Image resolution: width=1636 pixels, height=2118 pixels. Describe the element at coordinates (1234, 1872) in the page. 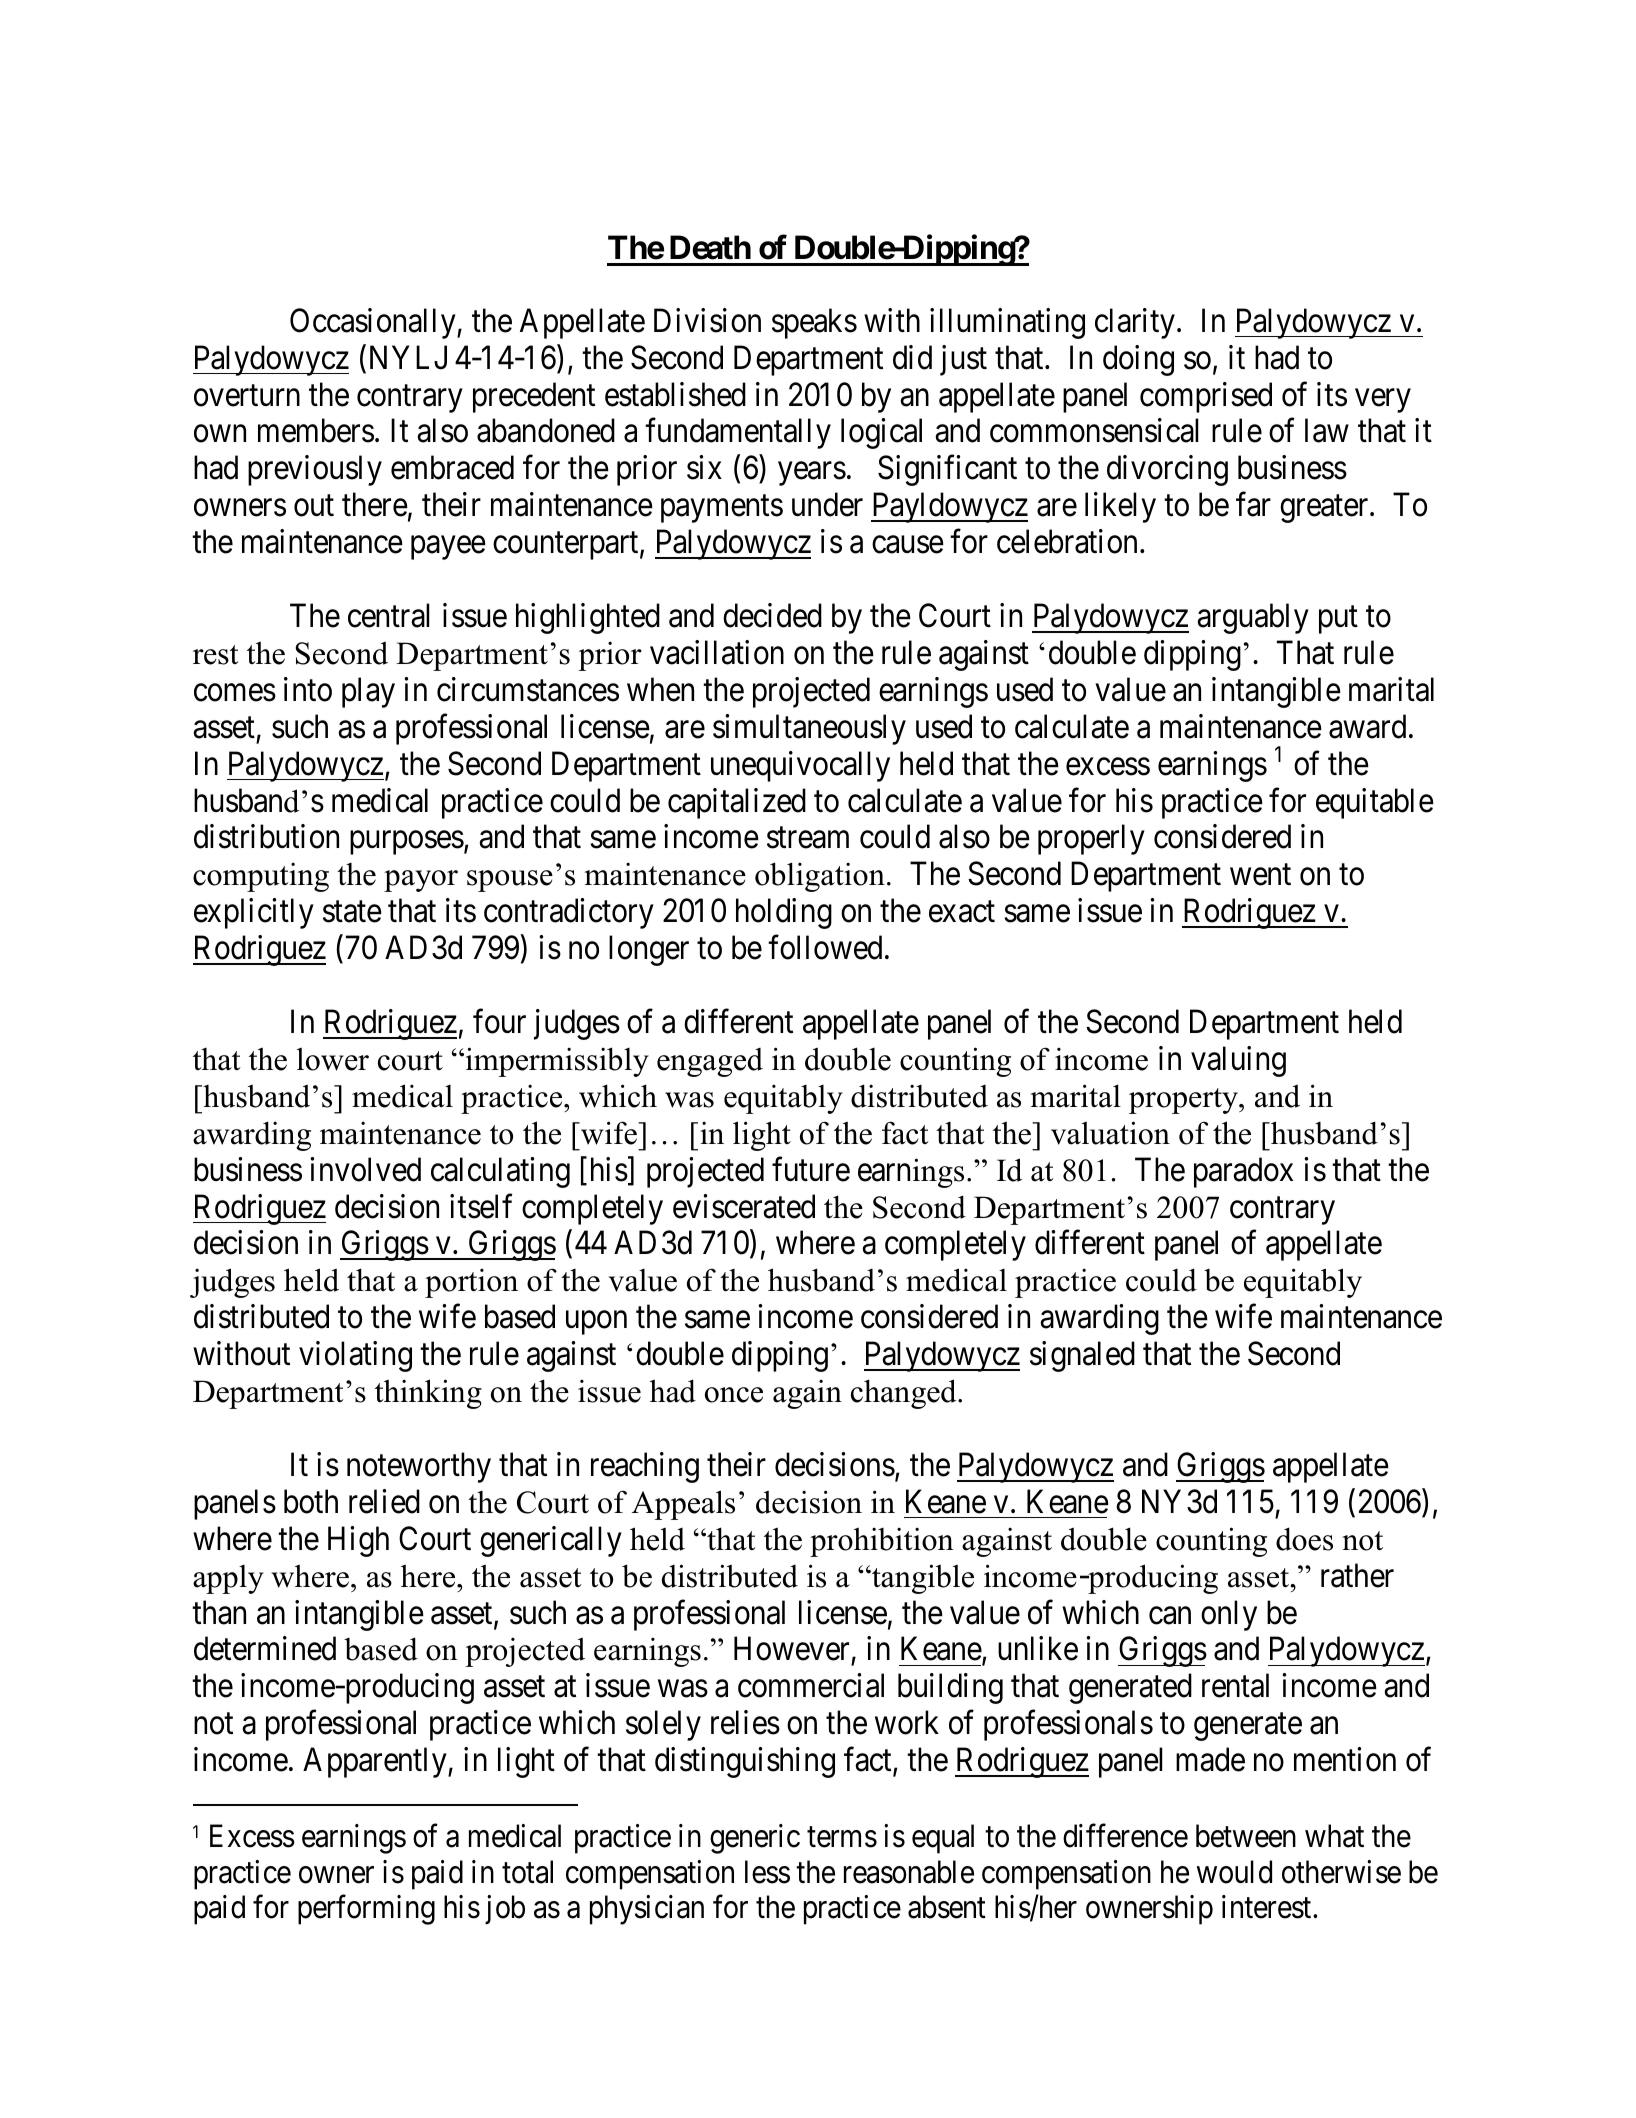

I see `would` at that location.
